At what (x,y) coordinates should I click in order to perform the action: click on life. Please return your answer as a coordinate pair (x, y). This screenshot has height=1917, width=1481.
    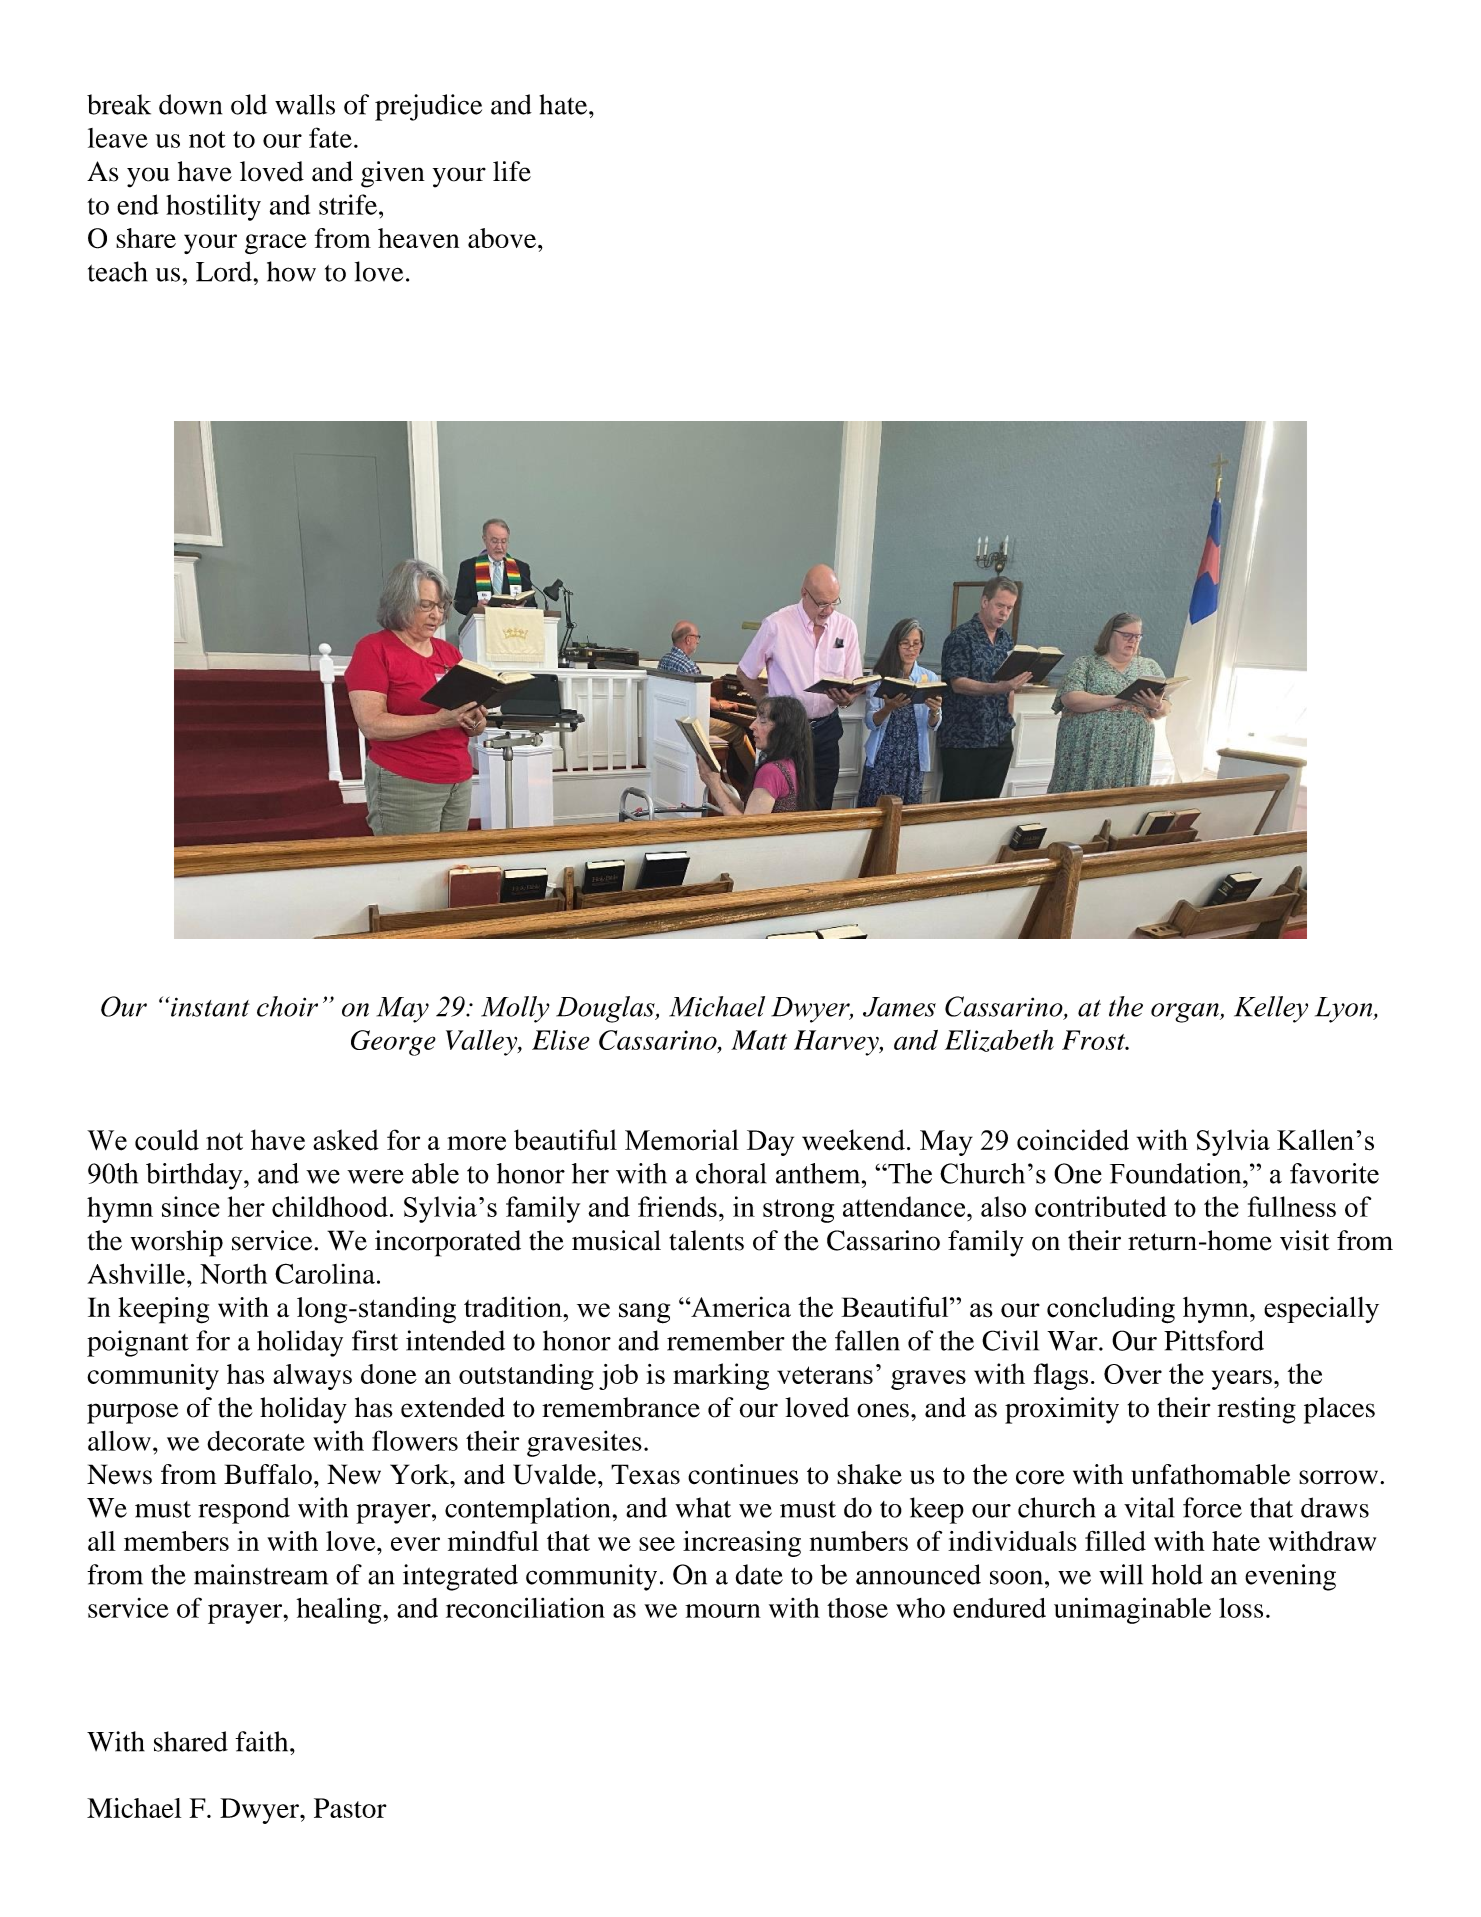
    Looking at the image, I should click on (512, 171).
